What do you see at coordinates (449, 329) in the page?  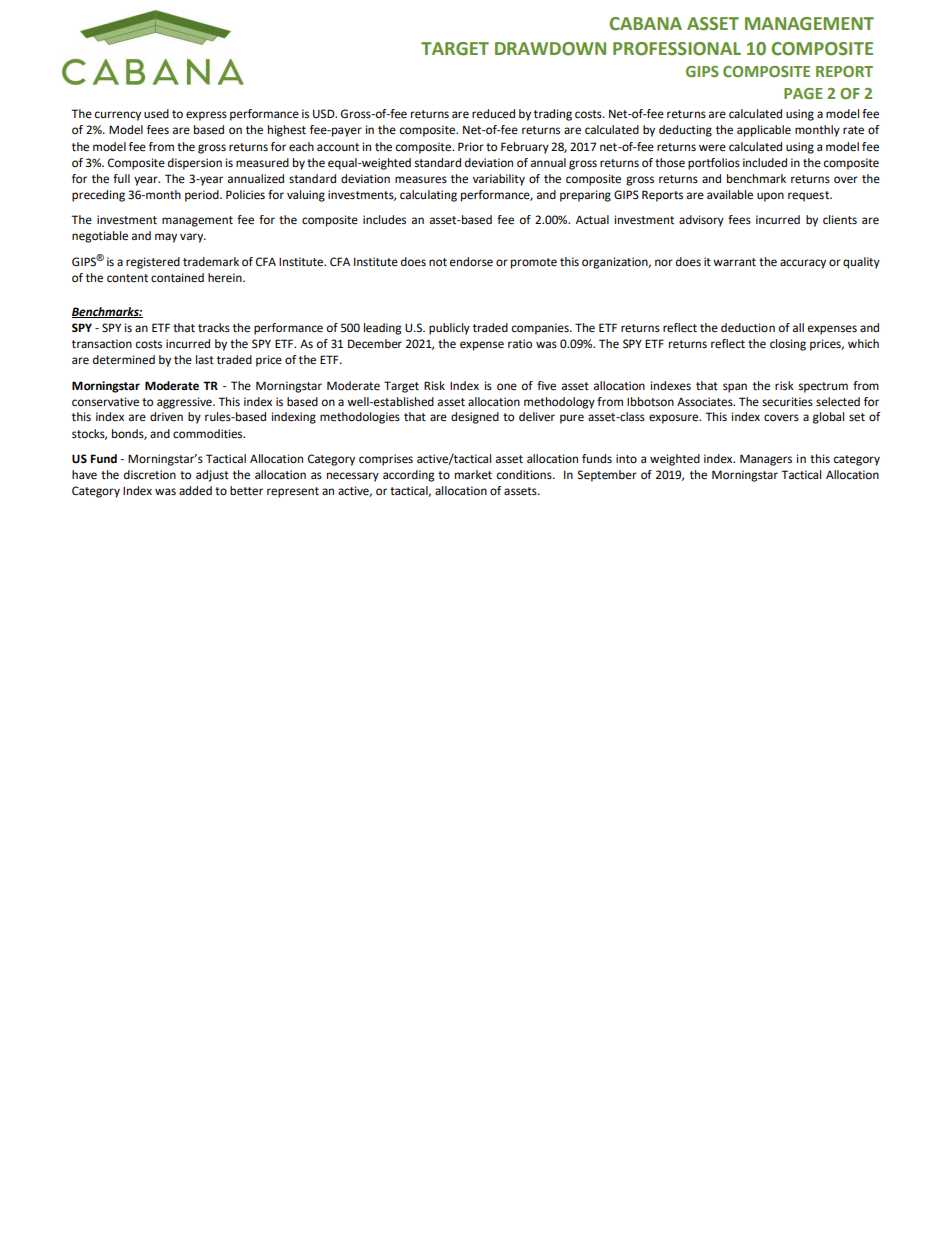 I see `publicly` at bounding box center [449, 329].
